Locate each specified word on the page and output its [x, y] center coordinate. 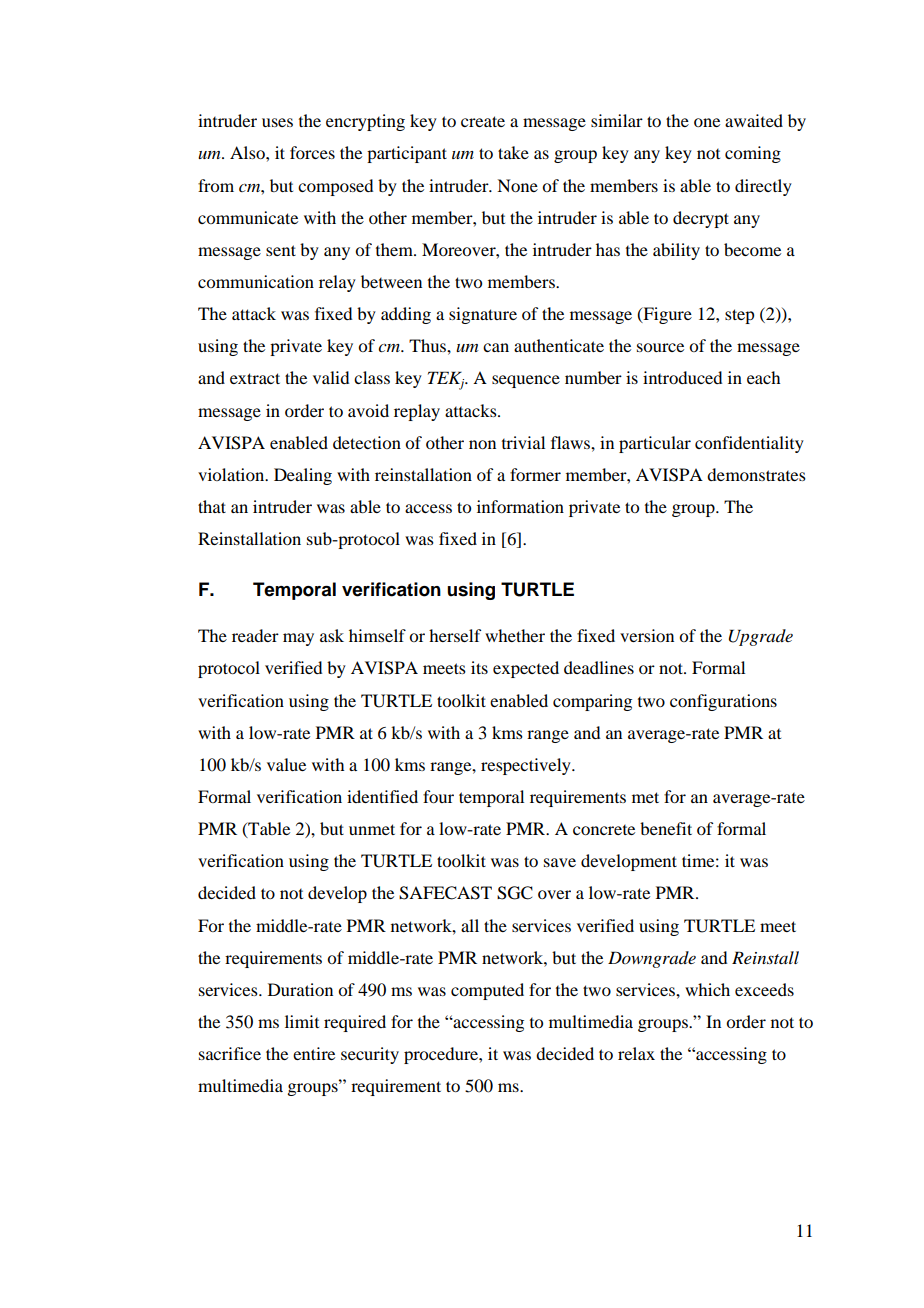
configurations [723, 702]
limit [302, 1021]
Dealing [303, 476]
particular [655, 444]
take [513, 152]
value [286, 764]
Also [248, 152]
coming [753, 154]
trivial [523, 442]
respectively [527, 766]
